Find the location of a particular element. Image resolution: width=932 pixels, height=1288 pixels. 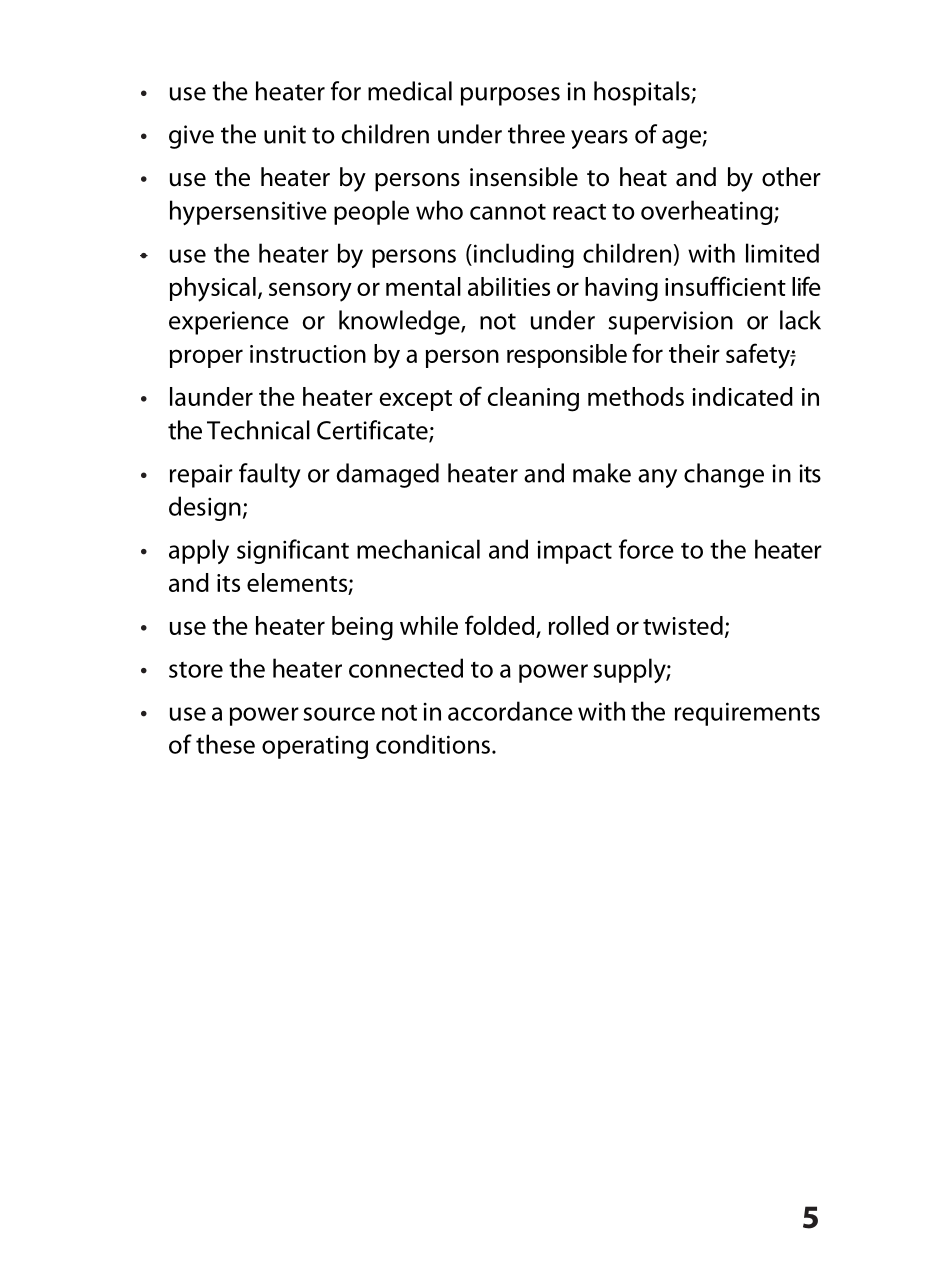

purposes is located at coordinates (510, 96).
